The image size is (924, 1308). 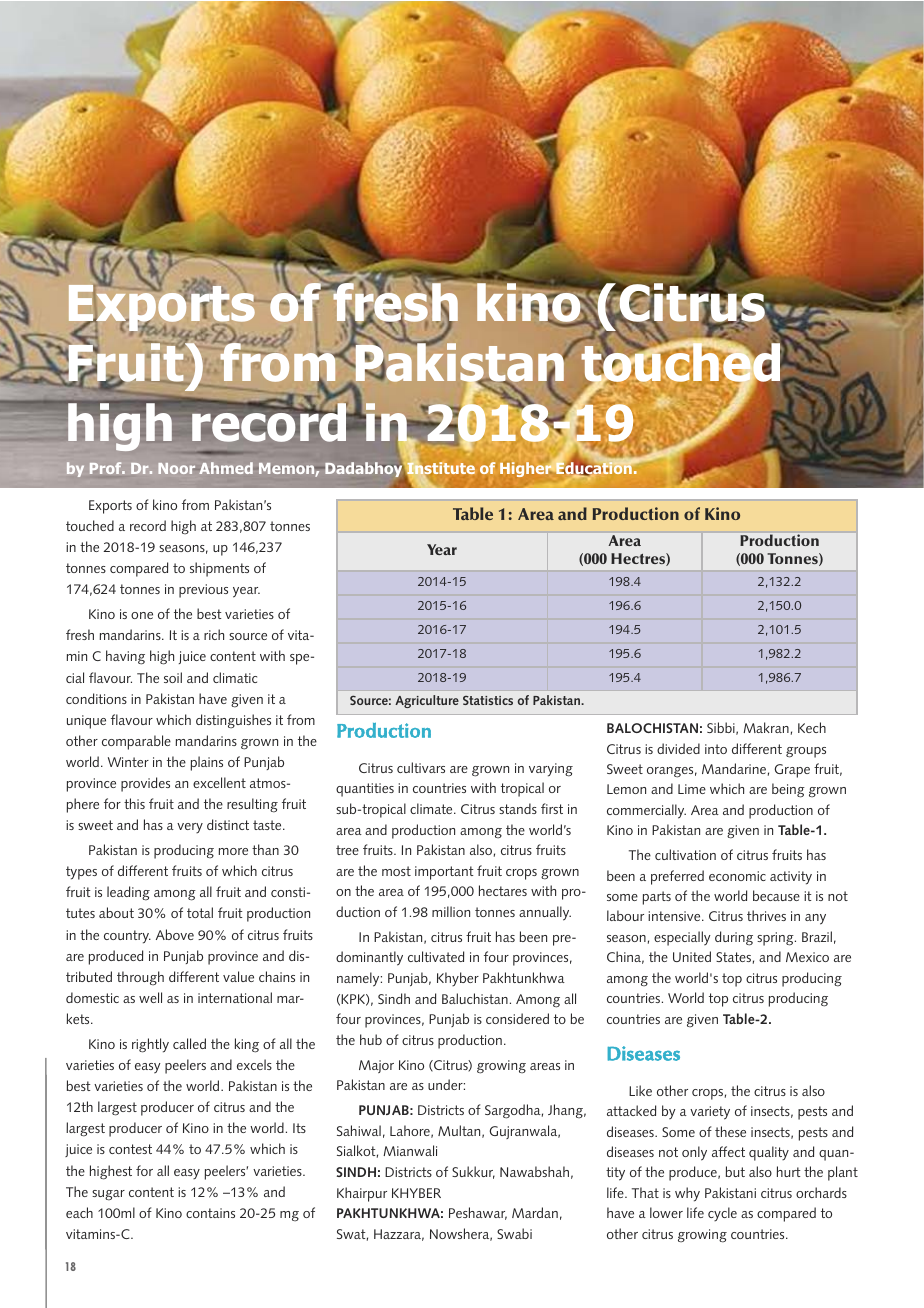 I want to click on Noor, so click(x=176, y=468).
